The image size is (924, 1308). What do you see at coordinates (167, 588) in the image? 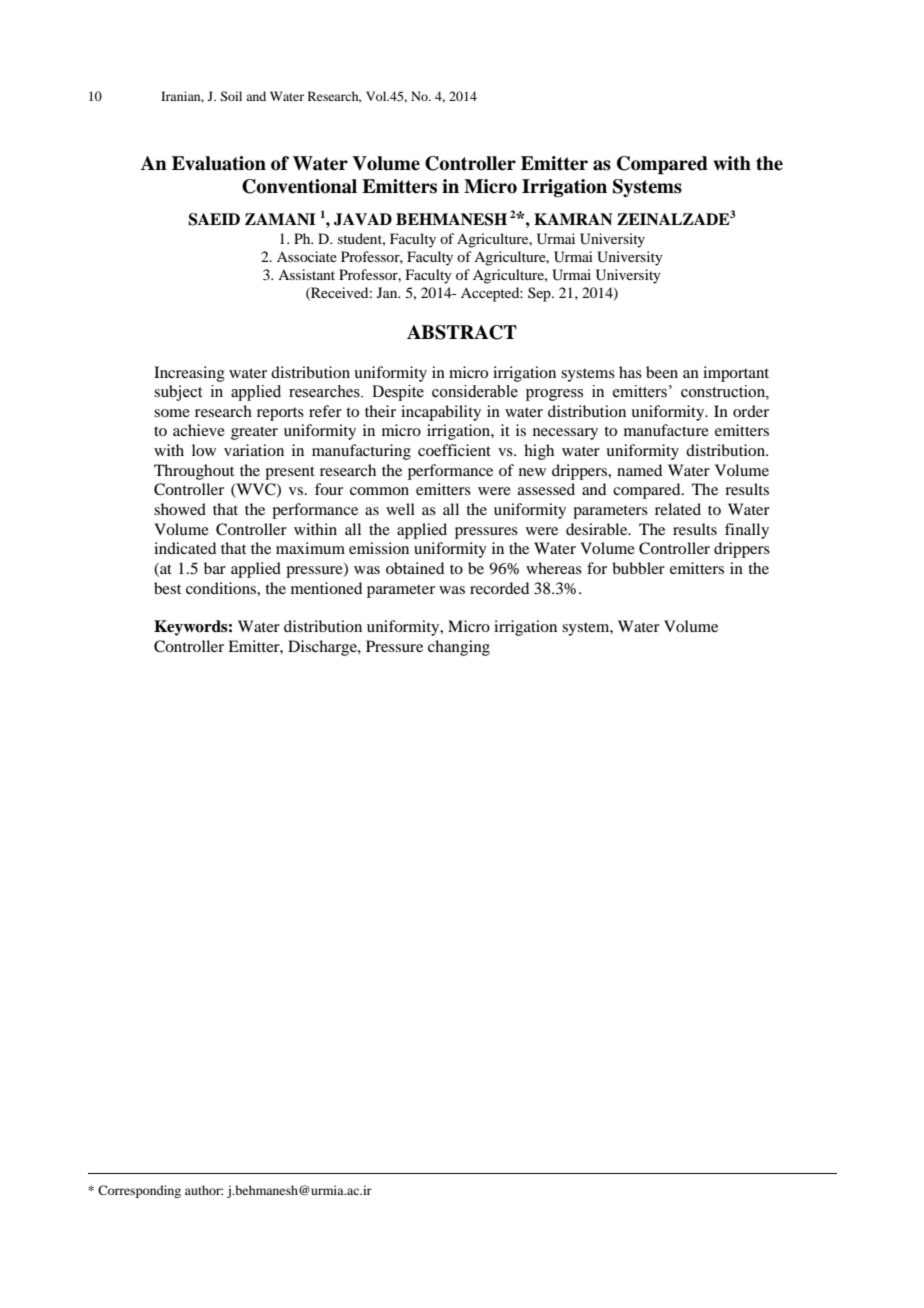
I see `best` at bounding box center [167, 588].
